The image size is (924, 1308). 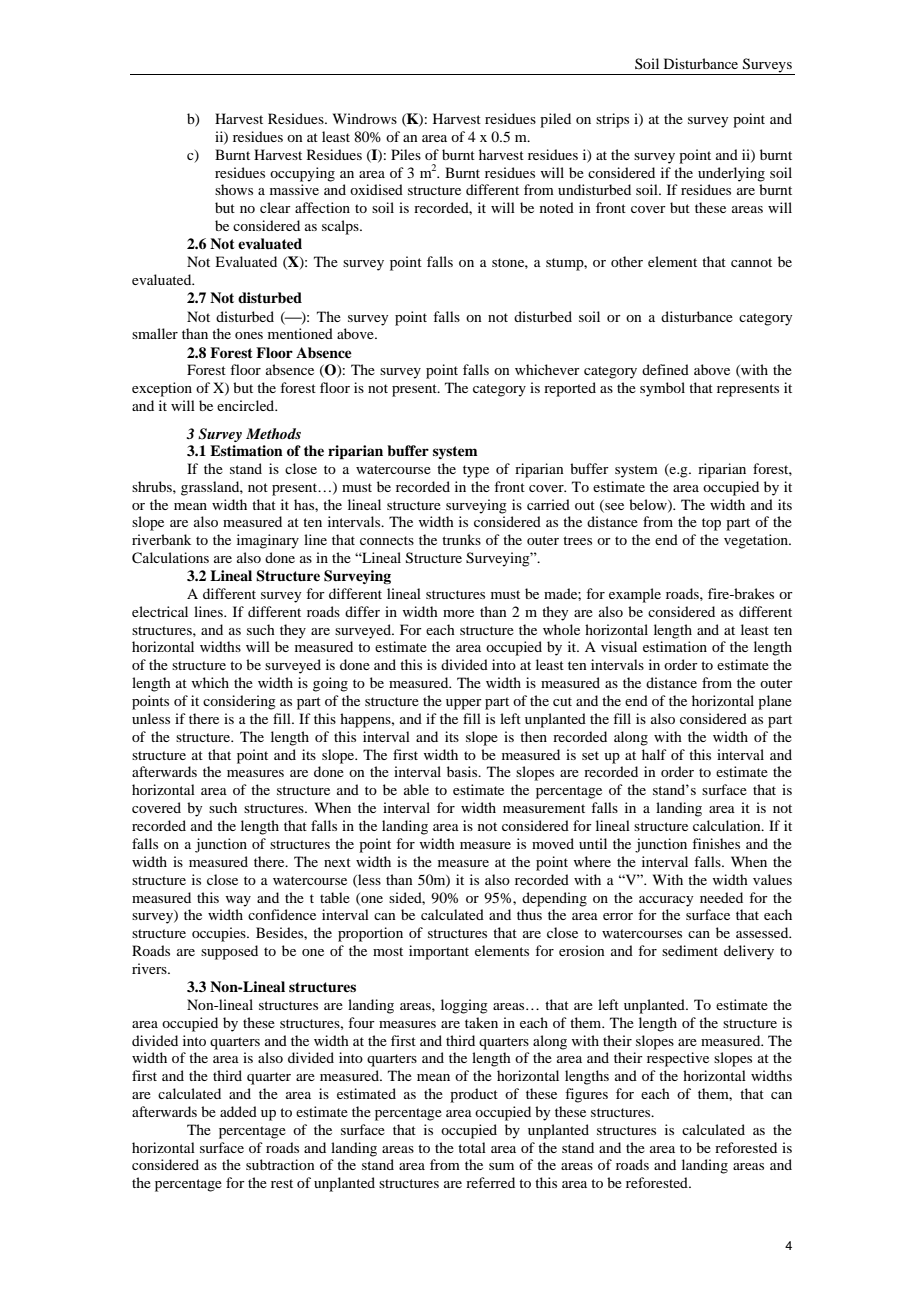 I want to click on total, so click(x=472, y=1147).
